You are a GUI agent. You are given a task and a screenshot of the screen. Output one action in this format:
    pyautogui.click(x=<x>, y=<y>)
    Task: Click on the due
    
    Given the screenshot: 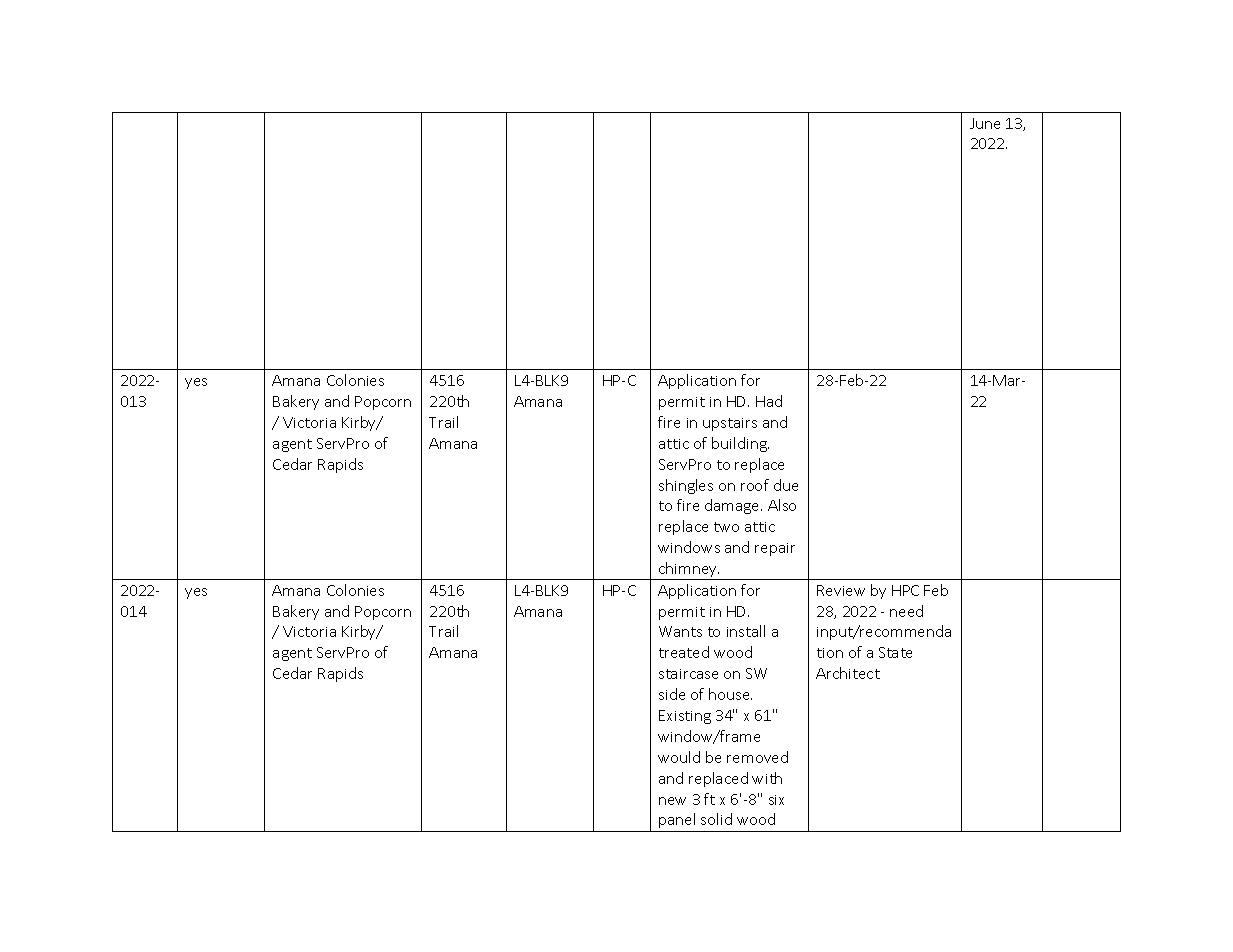 What is the action you would take?
    pyautogui.click(x=786, y=485)
